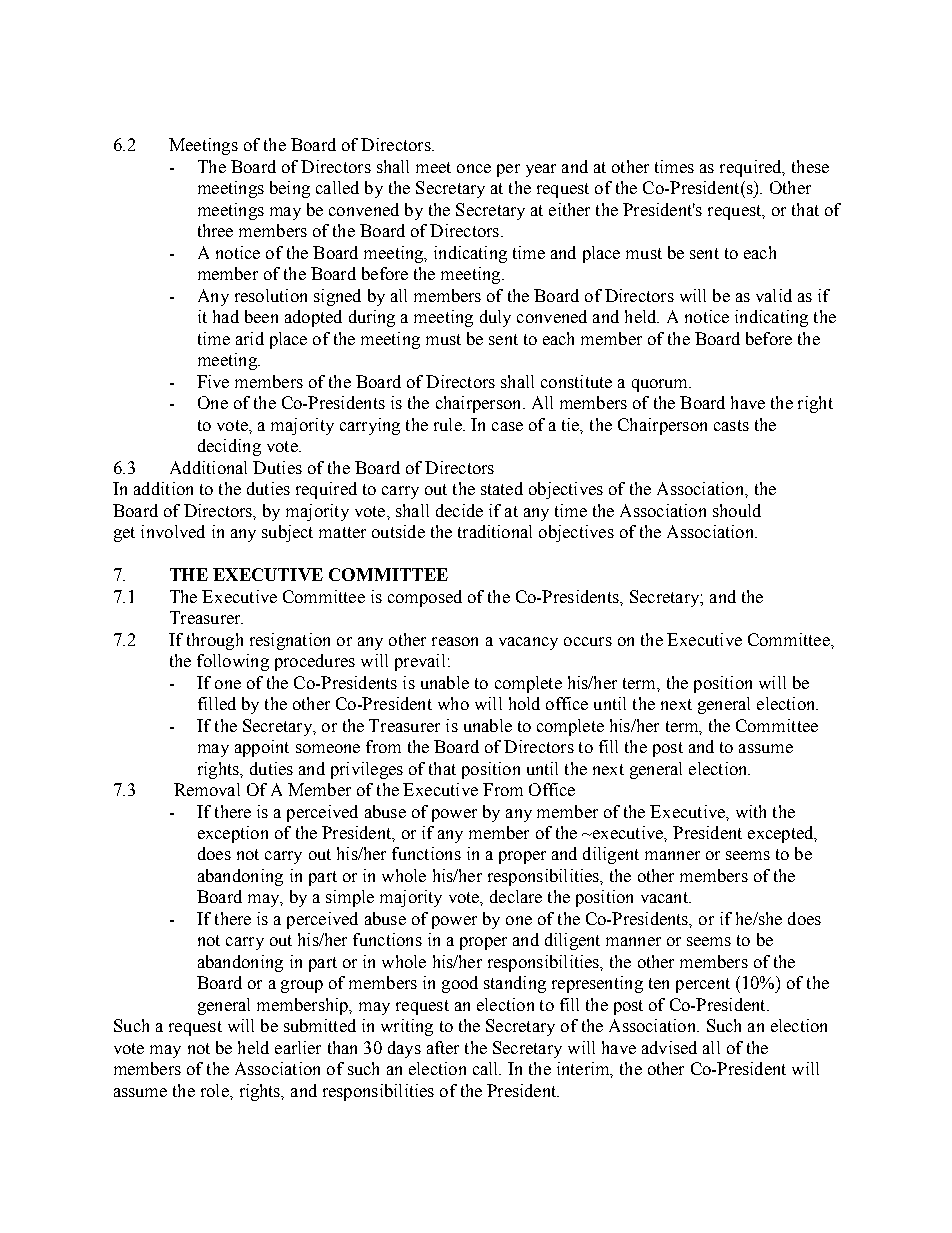  What do you see at coordinates (474, 168) in the screenshot?
I see `once` at bounding box center [474, 168].
